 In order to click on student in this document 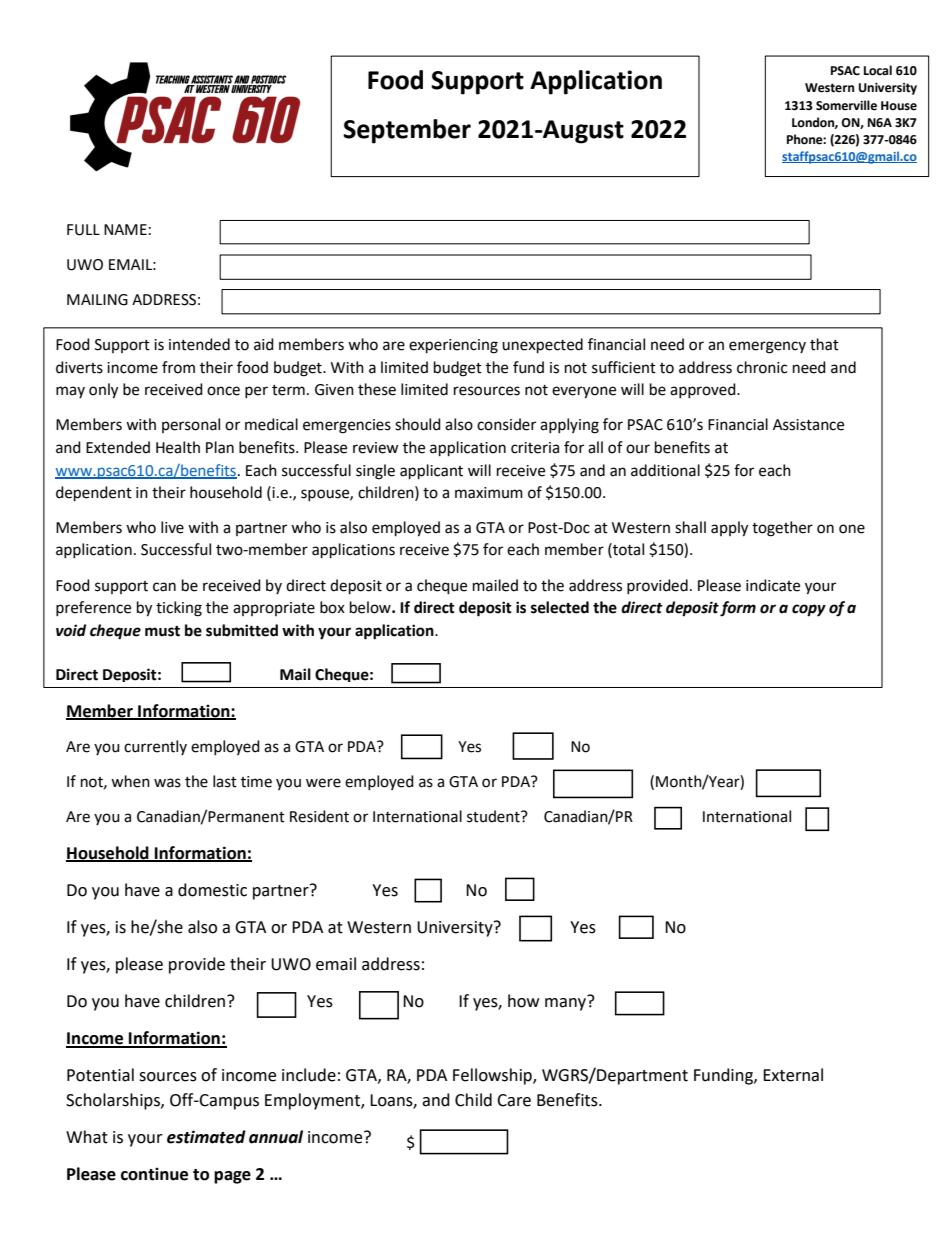, I will do `click(494, 816)`.
